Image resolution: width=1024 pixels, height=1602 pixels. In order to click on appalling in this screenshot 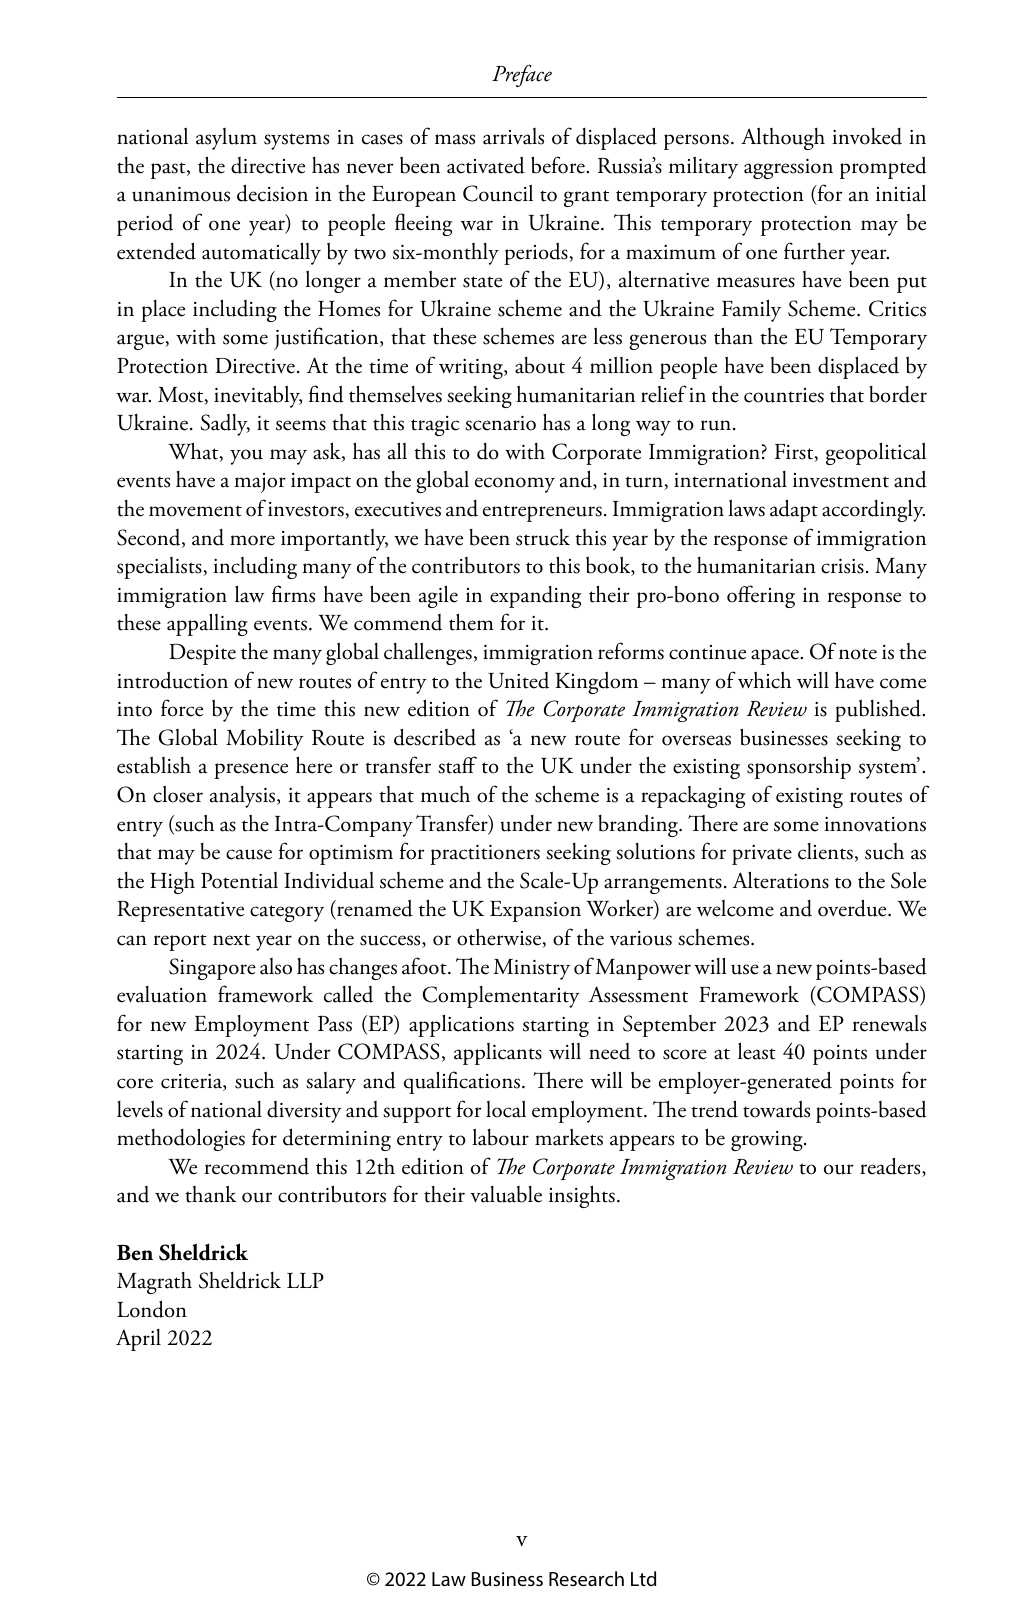, I will do `click(207, 624)`.
